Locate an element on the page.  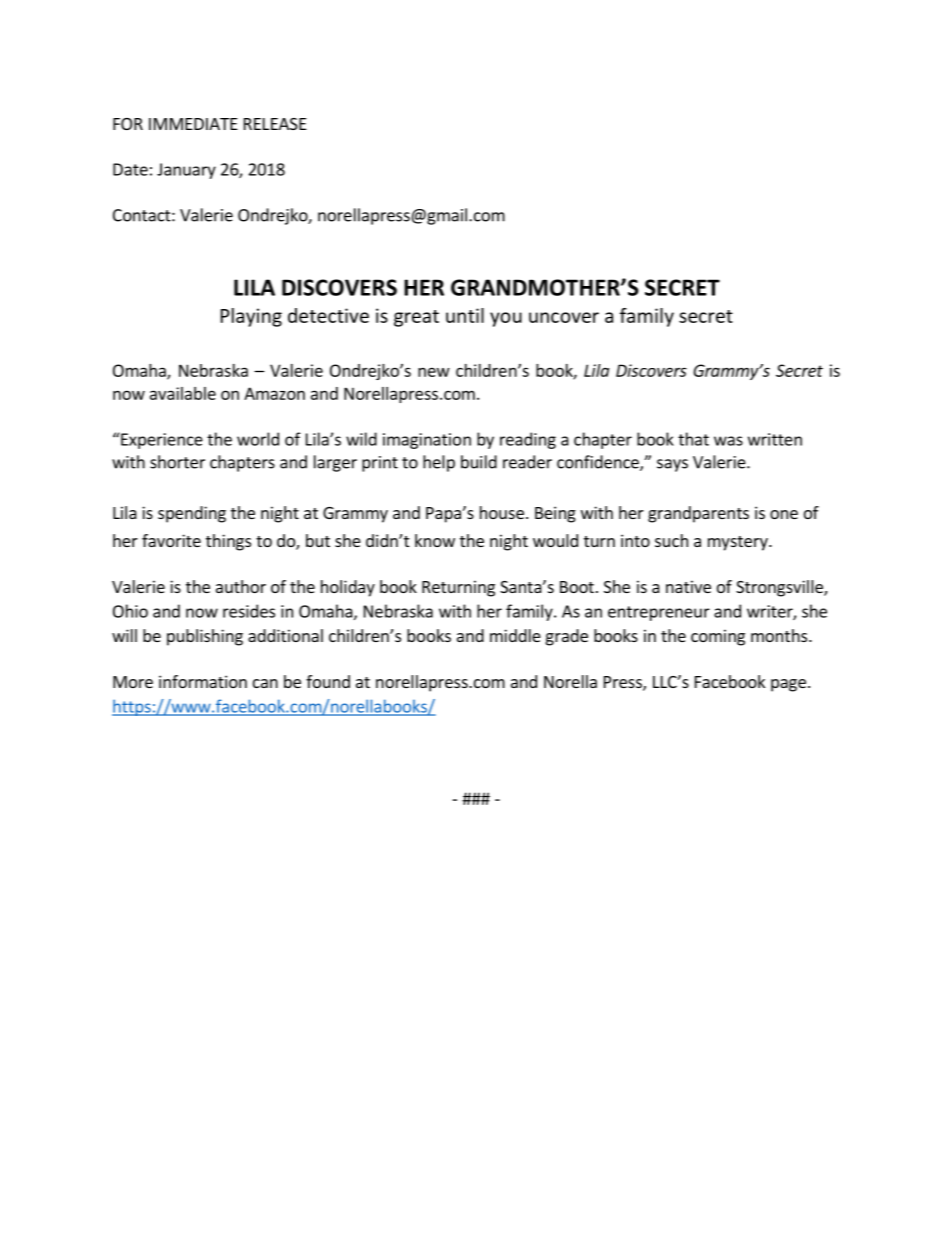
Playing is located at coordinates (251, 317).
